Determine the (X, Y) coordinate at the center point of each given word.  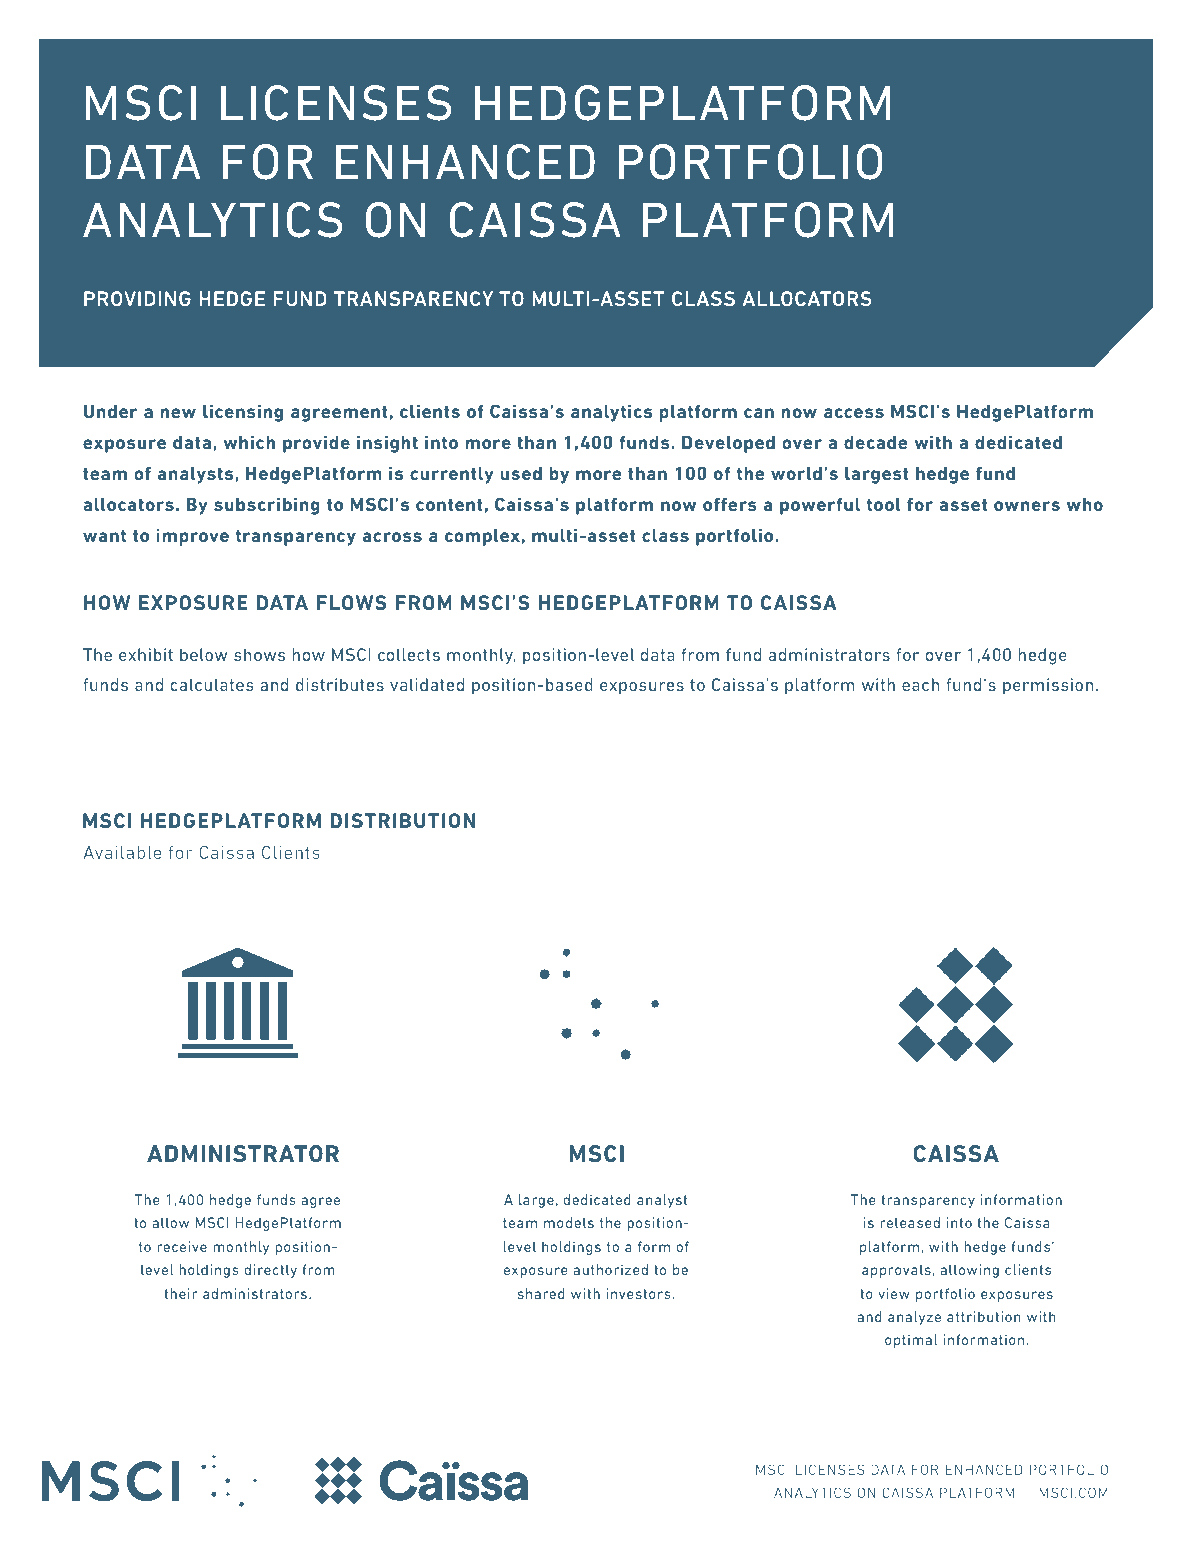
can (759, 413)
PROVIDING (137, 298)
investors (639, 1293)
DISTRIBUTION (402, 820)
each (920, 684)
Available (122, 852)
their (181, 1293)
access (854, 413)
